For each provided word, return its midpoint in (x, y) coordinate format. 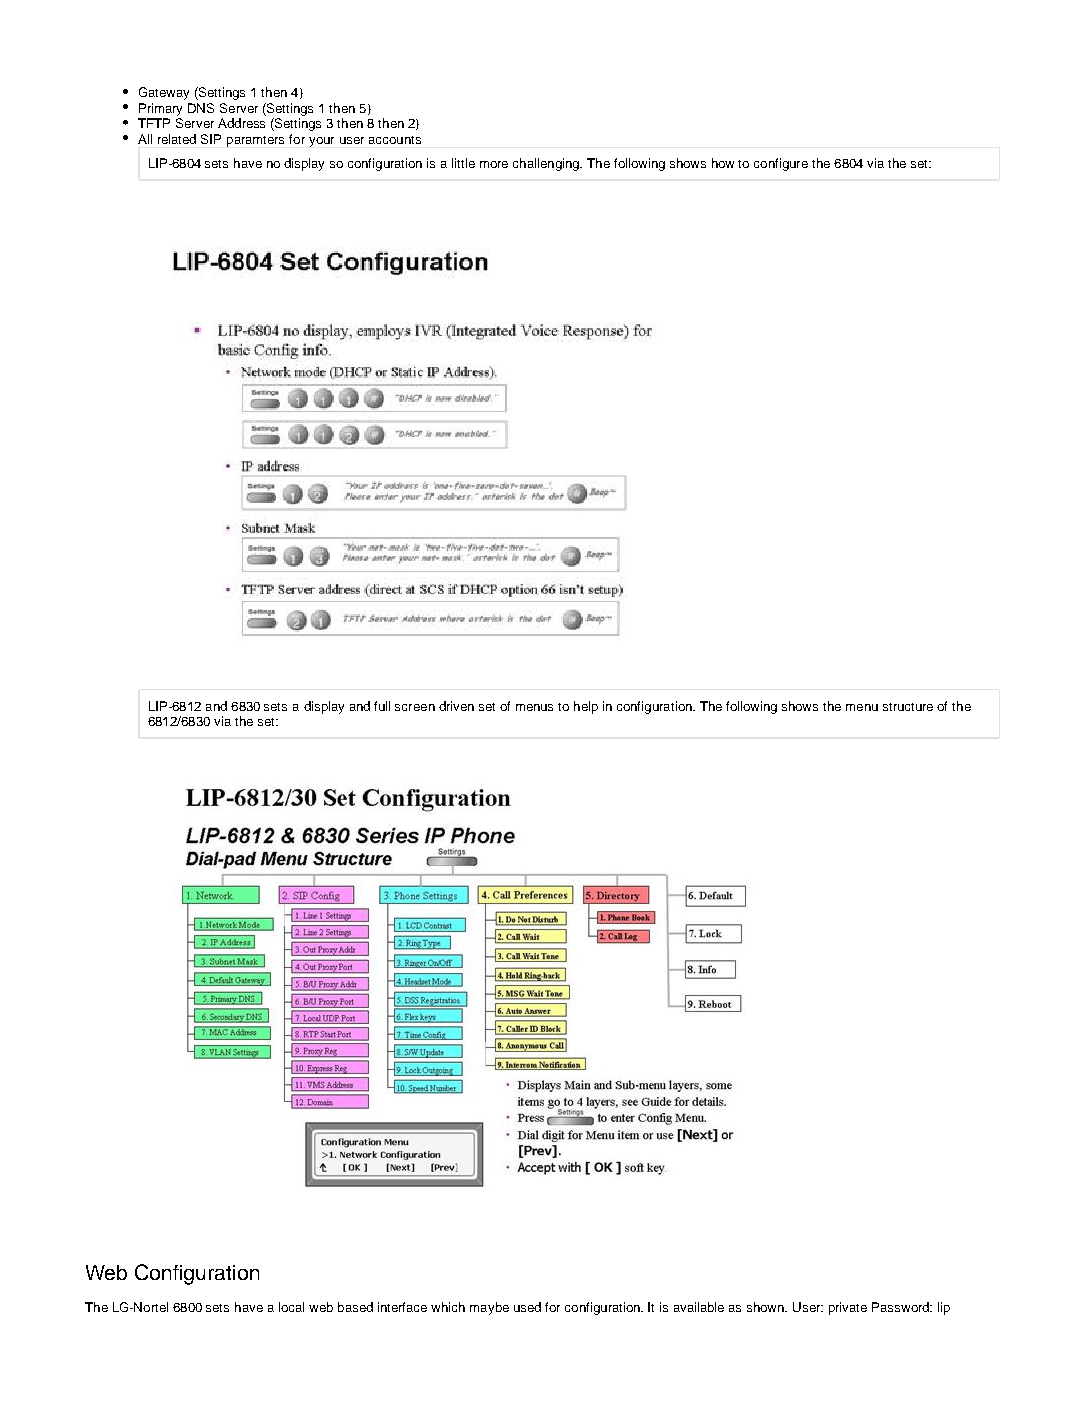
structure (908, 707)
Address (241, 123)
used (527, 1307)
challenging (547, 164)
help (586, 707)
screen (415, 707)
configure (781, 164)
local (291, 1307)
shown (767, 1307)
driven (456, 706)
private (848, 1308)
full (382, 706)
